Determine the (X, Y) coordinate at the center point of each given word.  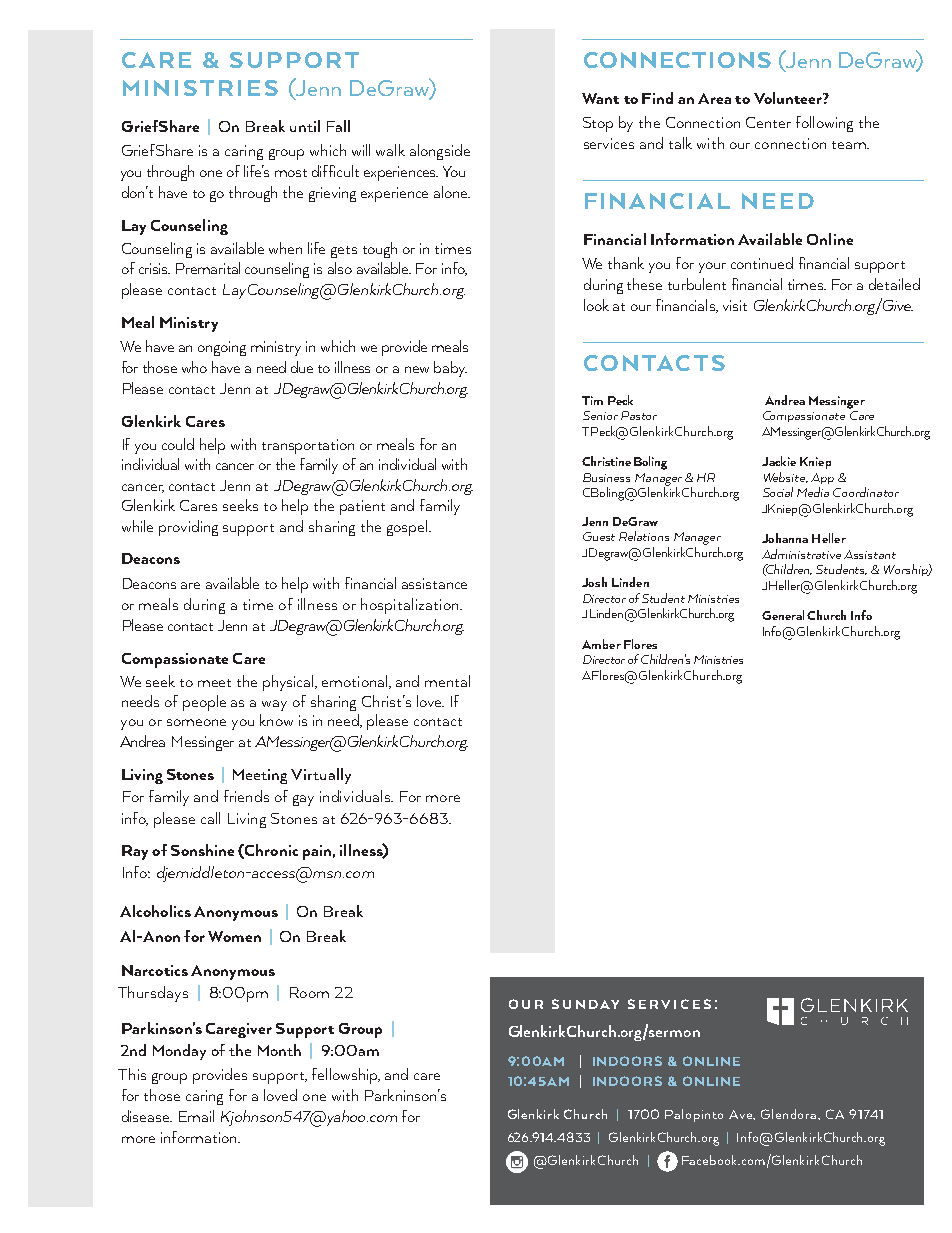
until (305, 126)
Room (309, 992)
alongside (440, 152)
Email (196, 1116)
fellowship (346, 1076)
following (824, 124)
